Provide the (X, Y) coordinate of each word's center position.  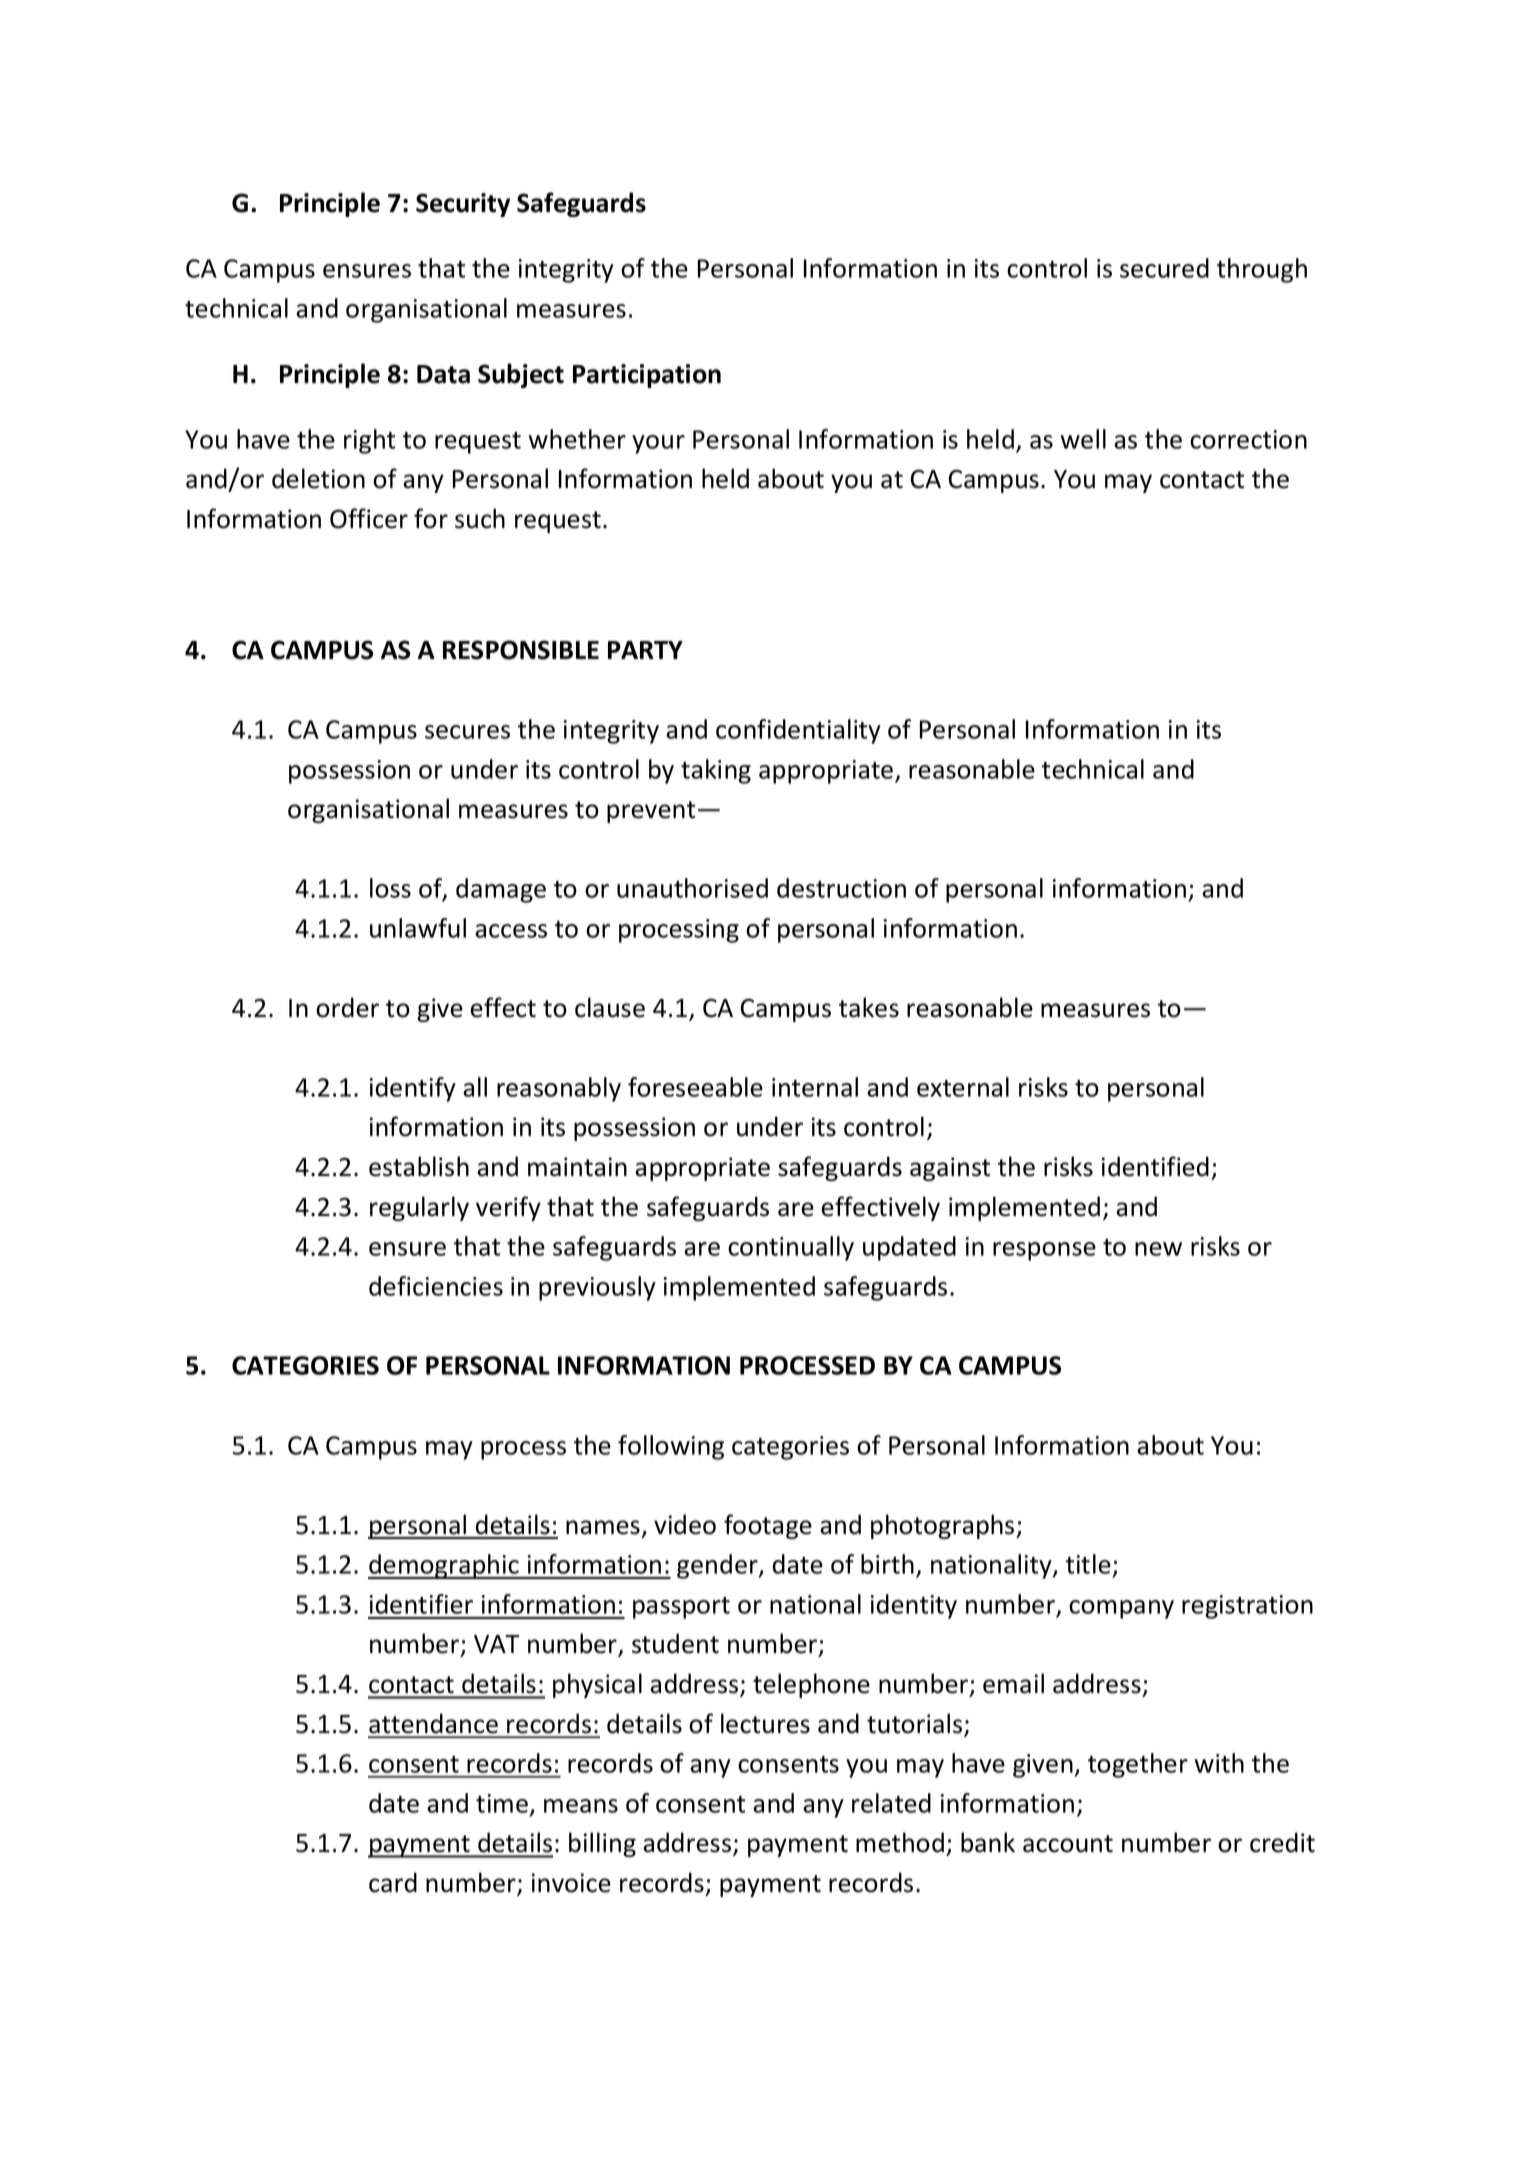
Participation (647, 376)
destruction (841, 888)
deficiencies (436, 1286)
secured (1164, 268)
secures (467, 732)
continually (791, 1248)
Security (463, 205)
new (1158, 1249)
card (393, 1882)
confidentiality (798, 731)
